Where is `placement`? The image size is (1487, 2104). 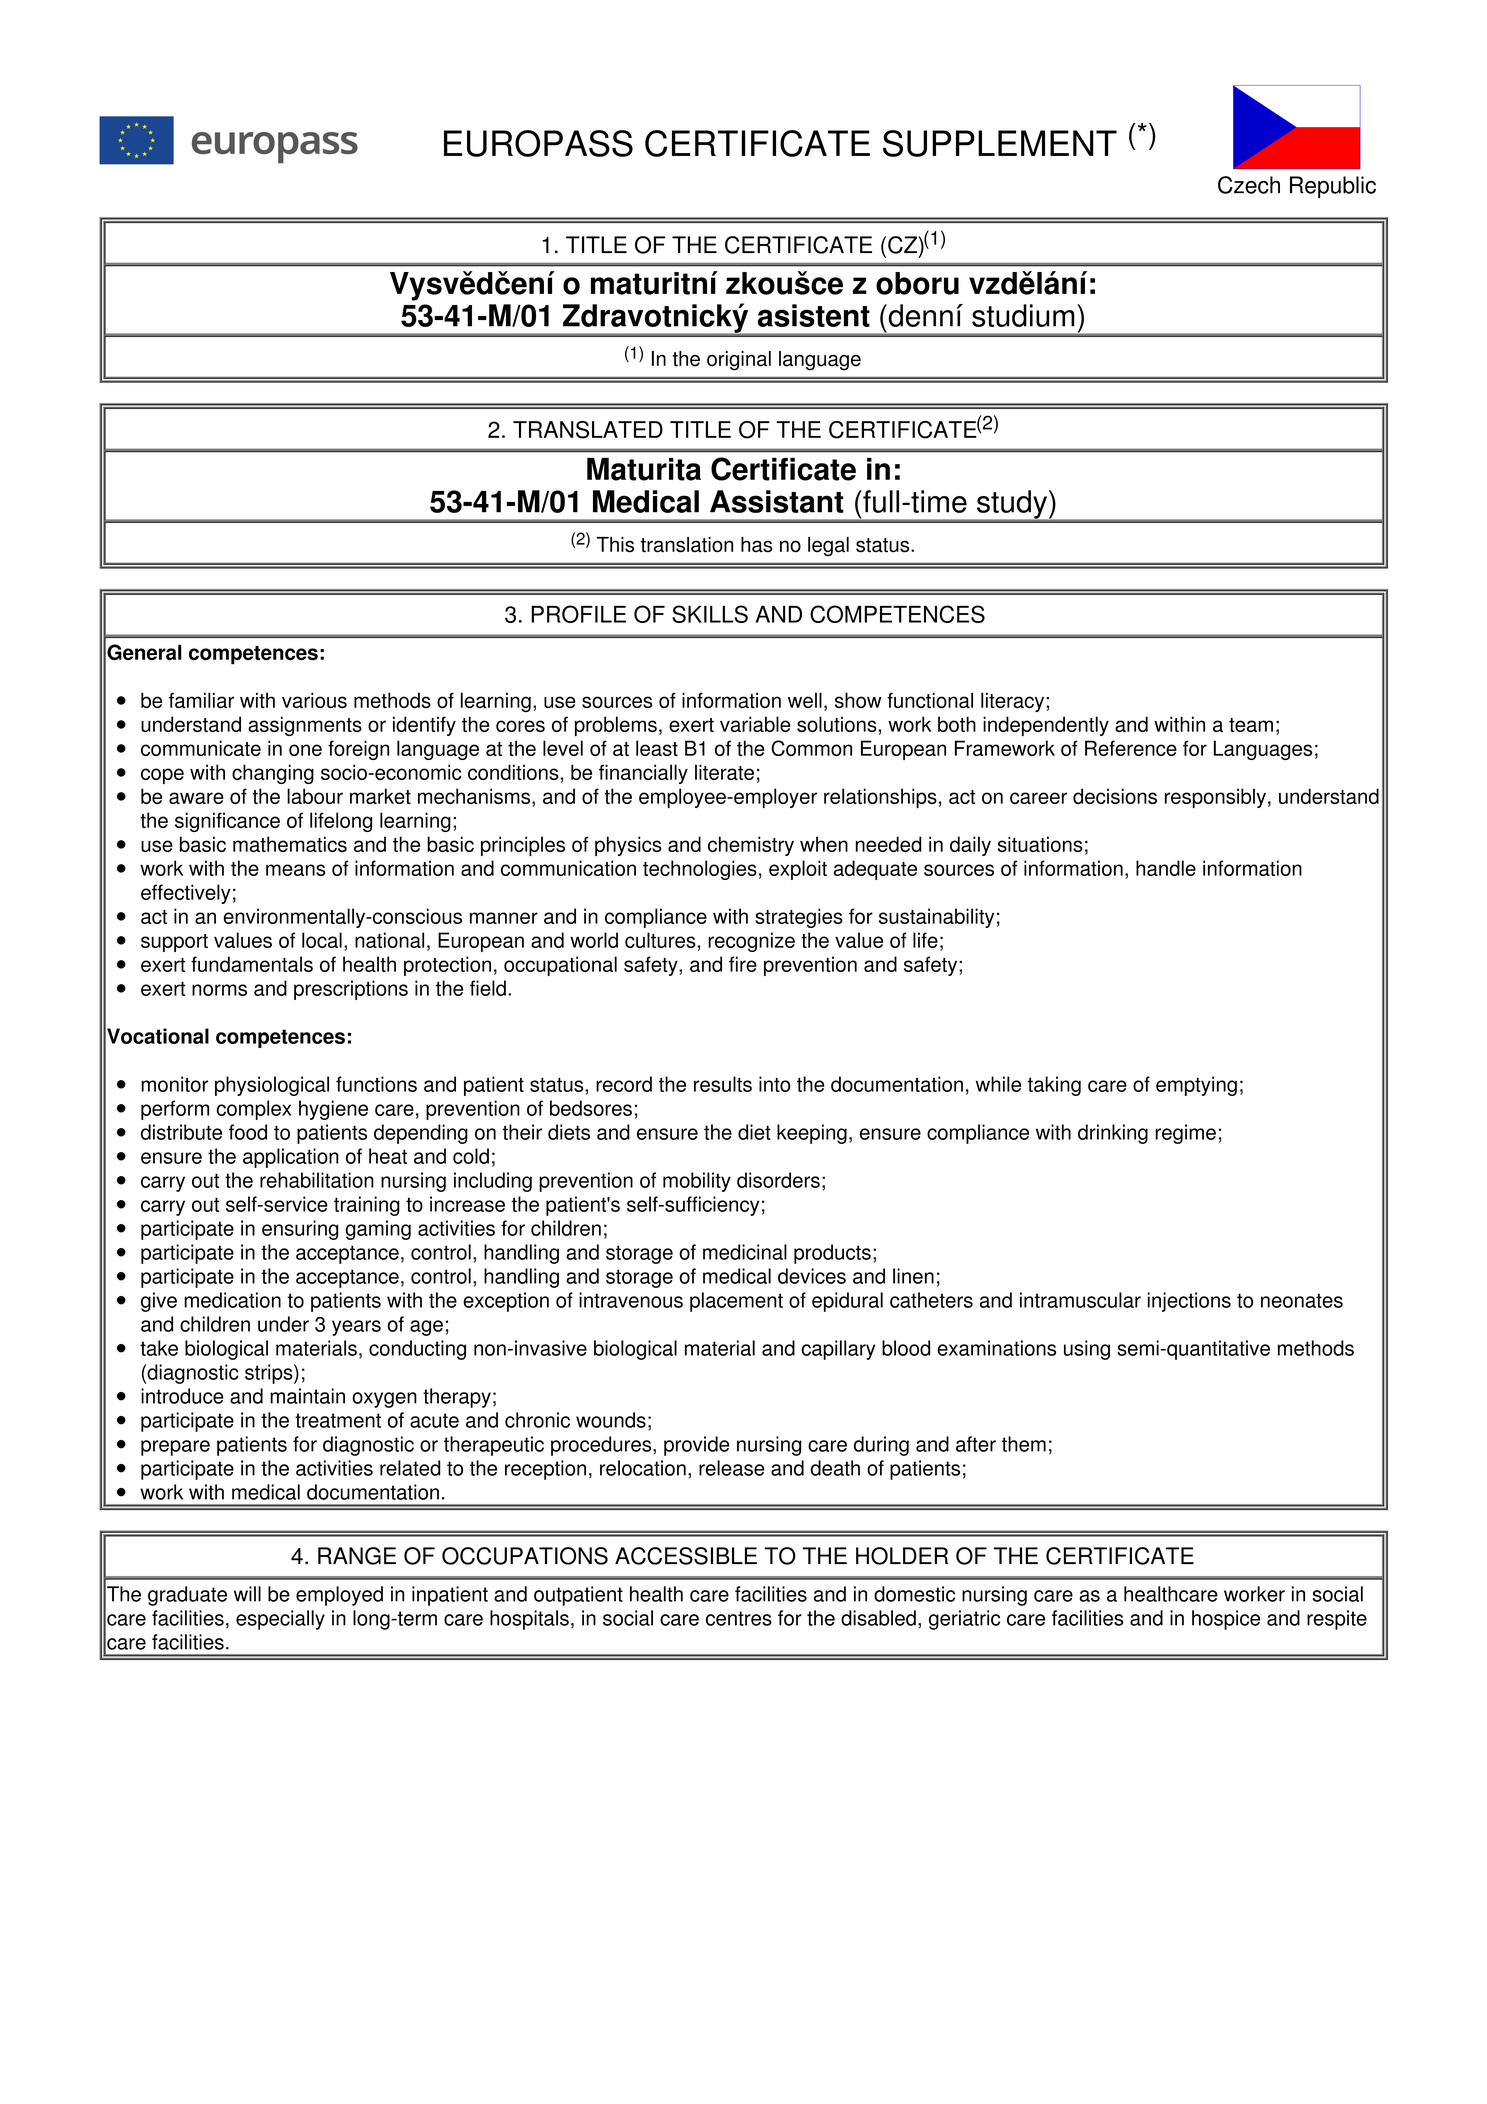 placement is located at coordinates (736, 1302).
